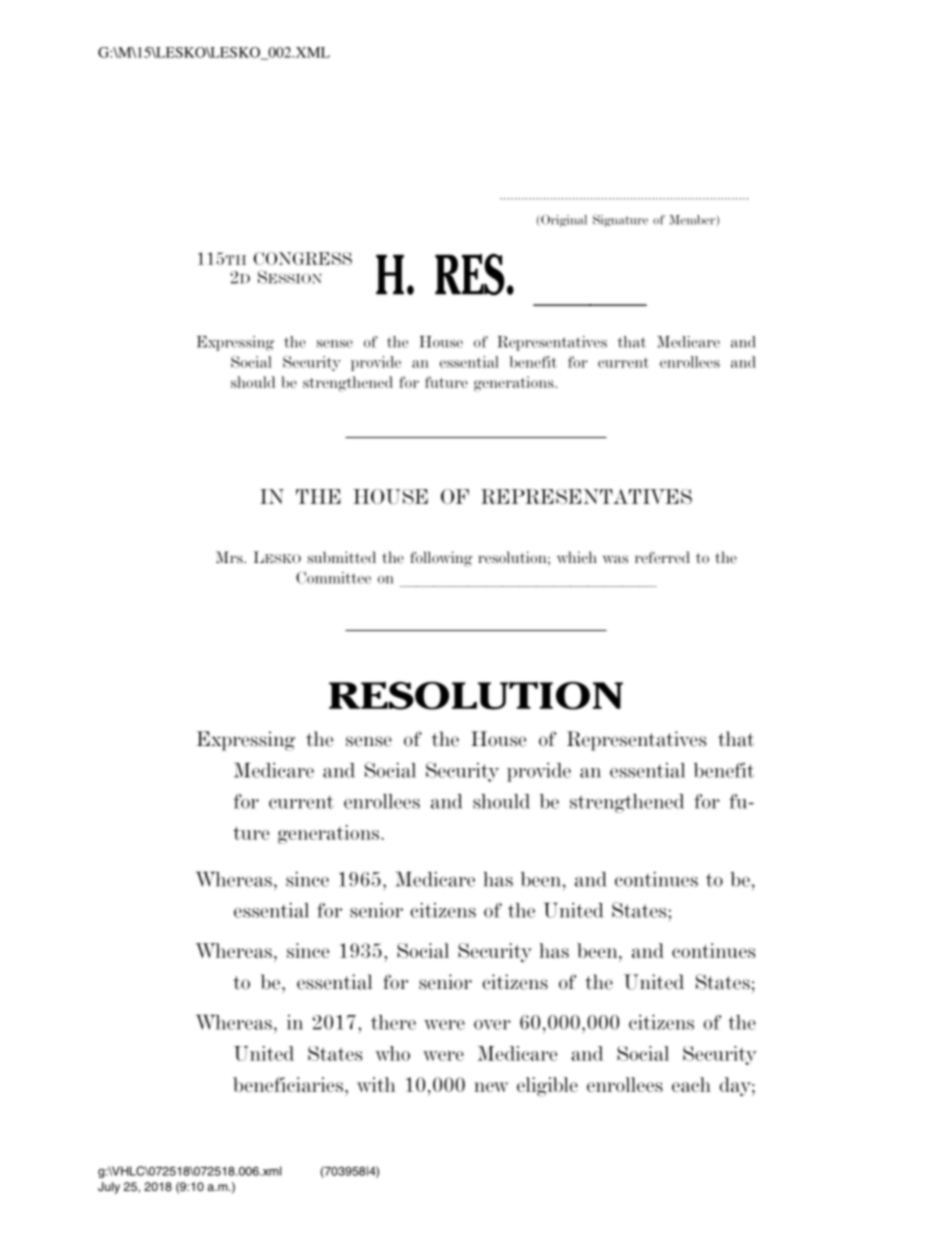 The width and height of the document is (952, 1233). Describe the element at coordinates (303, 258) in the document. I see `CONGRESS` at that location.
